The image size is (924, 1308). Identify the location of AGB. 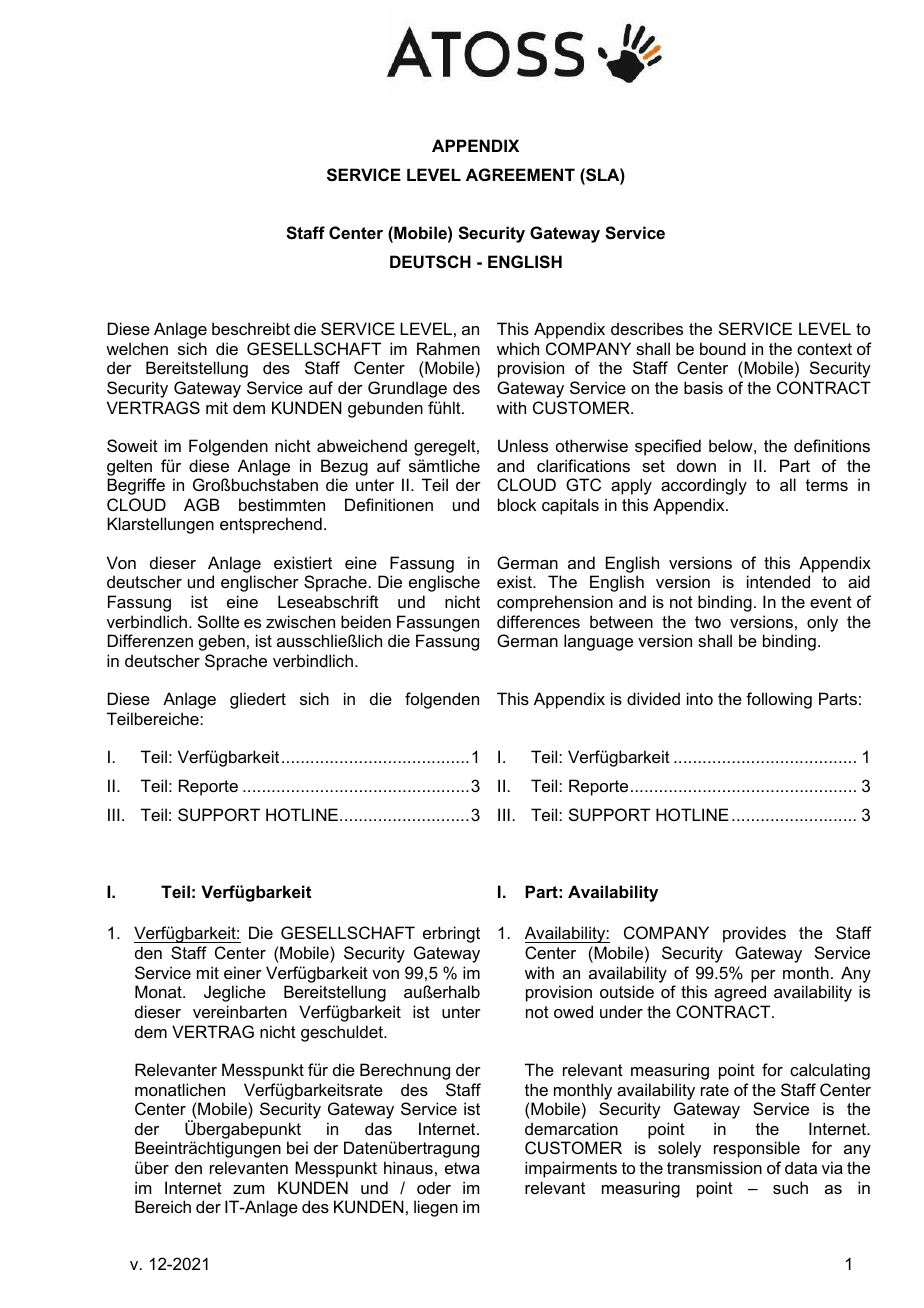
(202, 504).
